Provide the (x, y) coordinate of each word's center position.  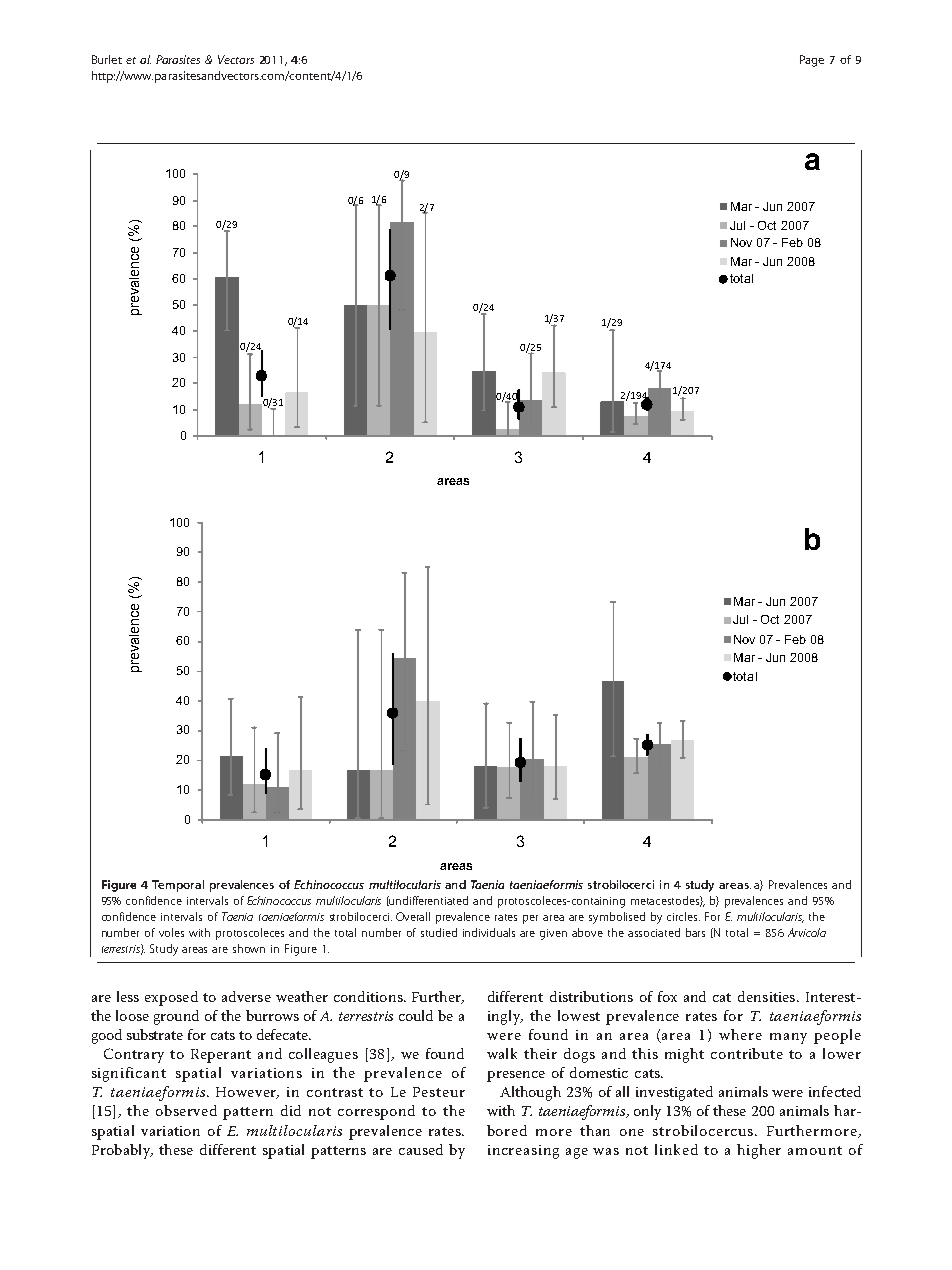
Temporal (178, 886)
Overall (413, 916)
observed (186, 1110)
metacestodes (667, 901)
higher (759, 1151)
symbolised (617, 918)
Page (812, 61)
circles (683, 916)
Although (530, 1093)
